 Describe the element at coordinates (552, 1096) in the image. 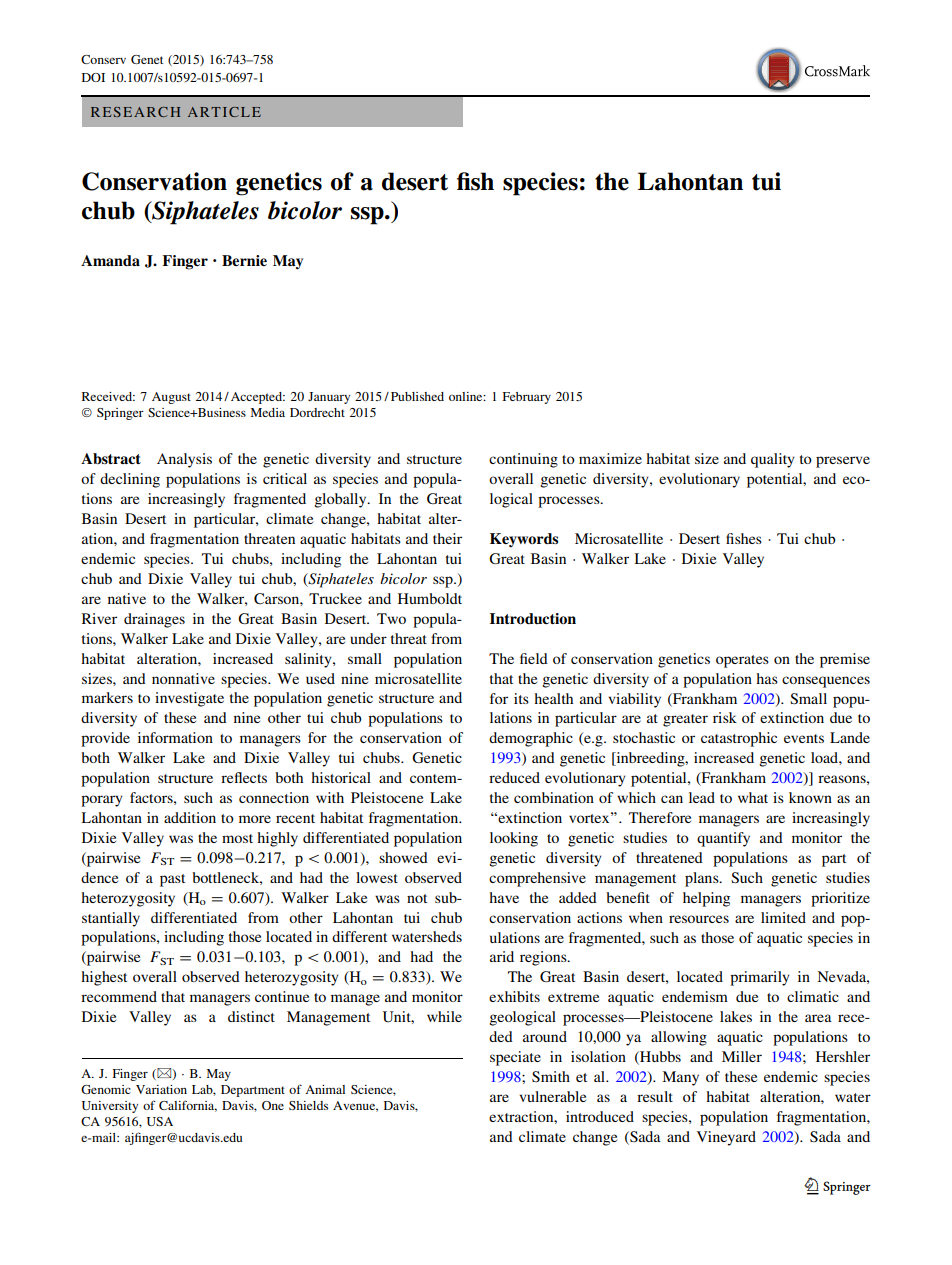

I see `vulnerable` at that location.
